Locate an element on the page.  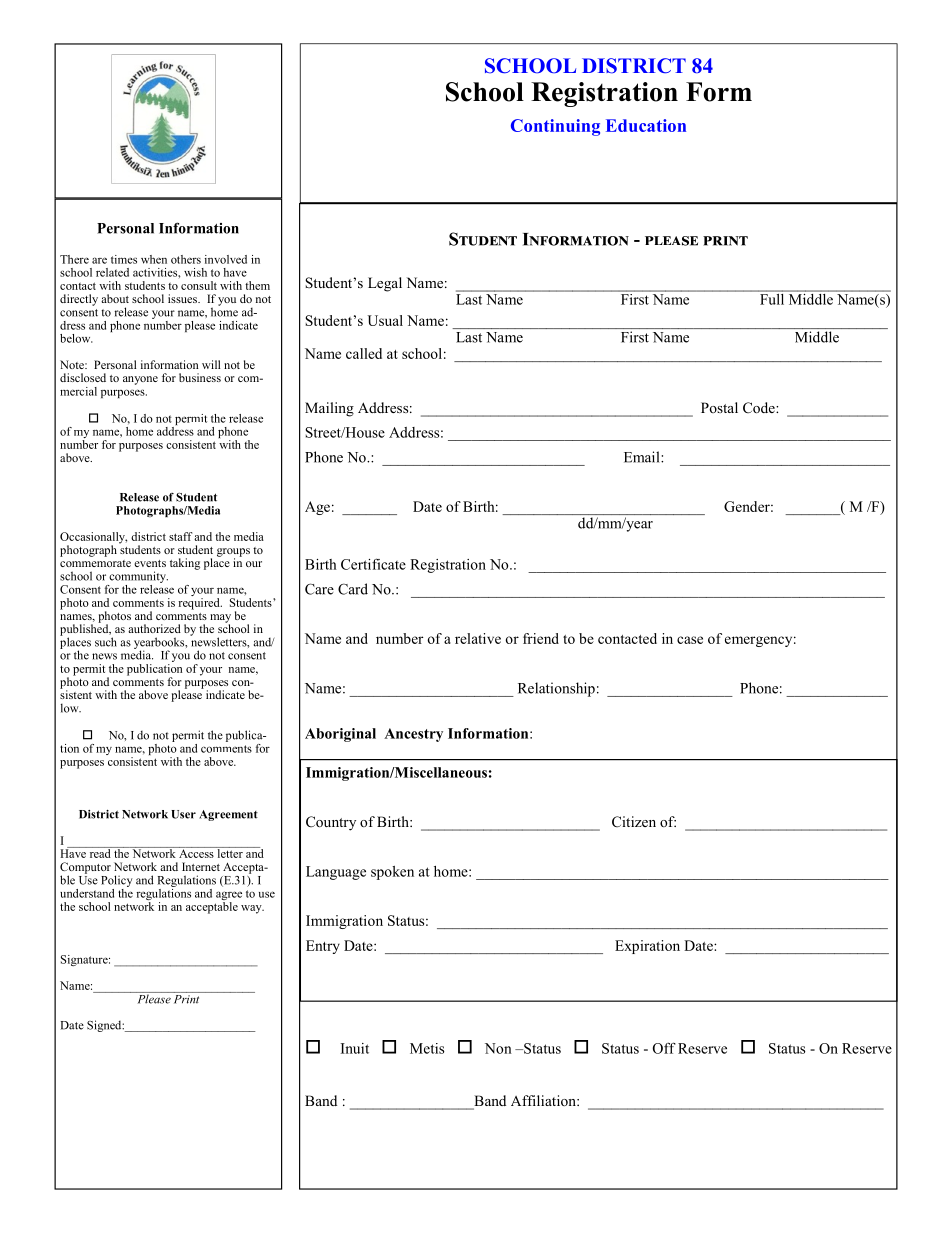
Continuing is located at coordinates (555, 127).
